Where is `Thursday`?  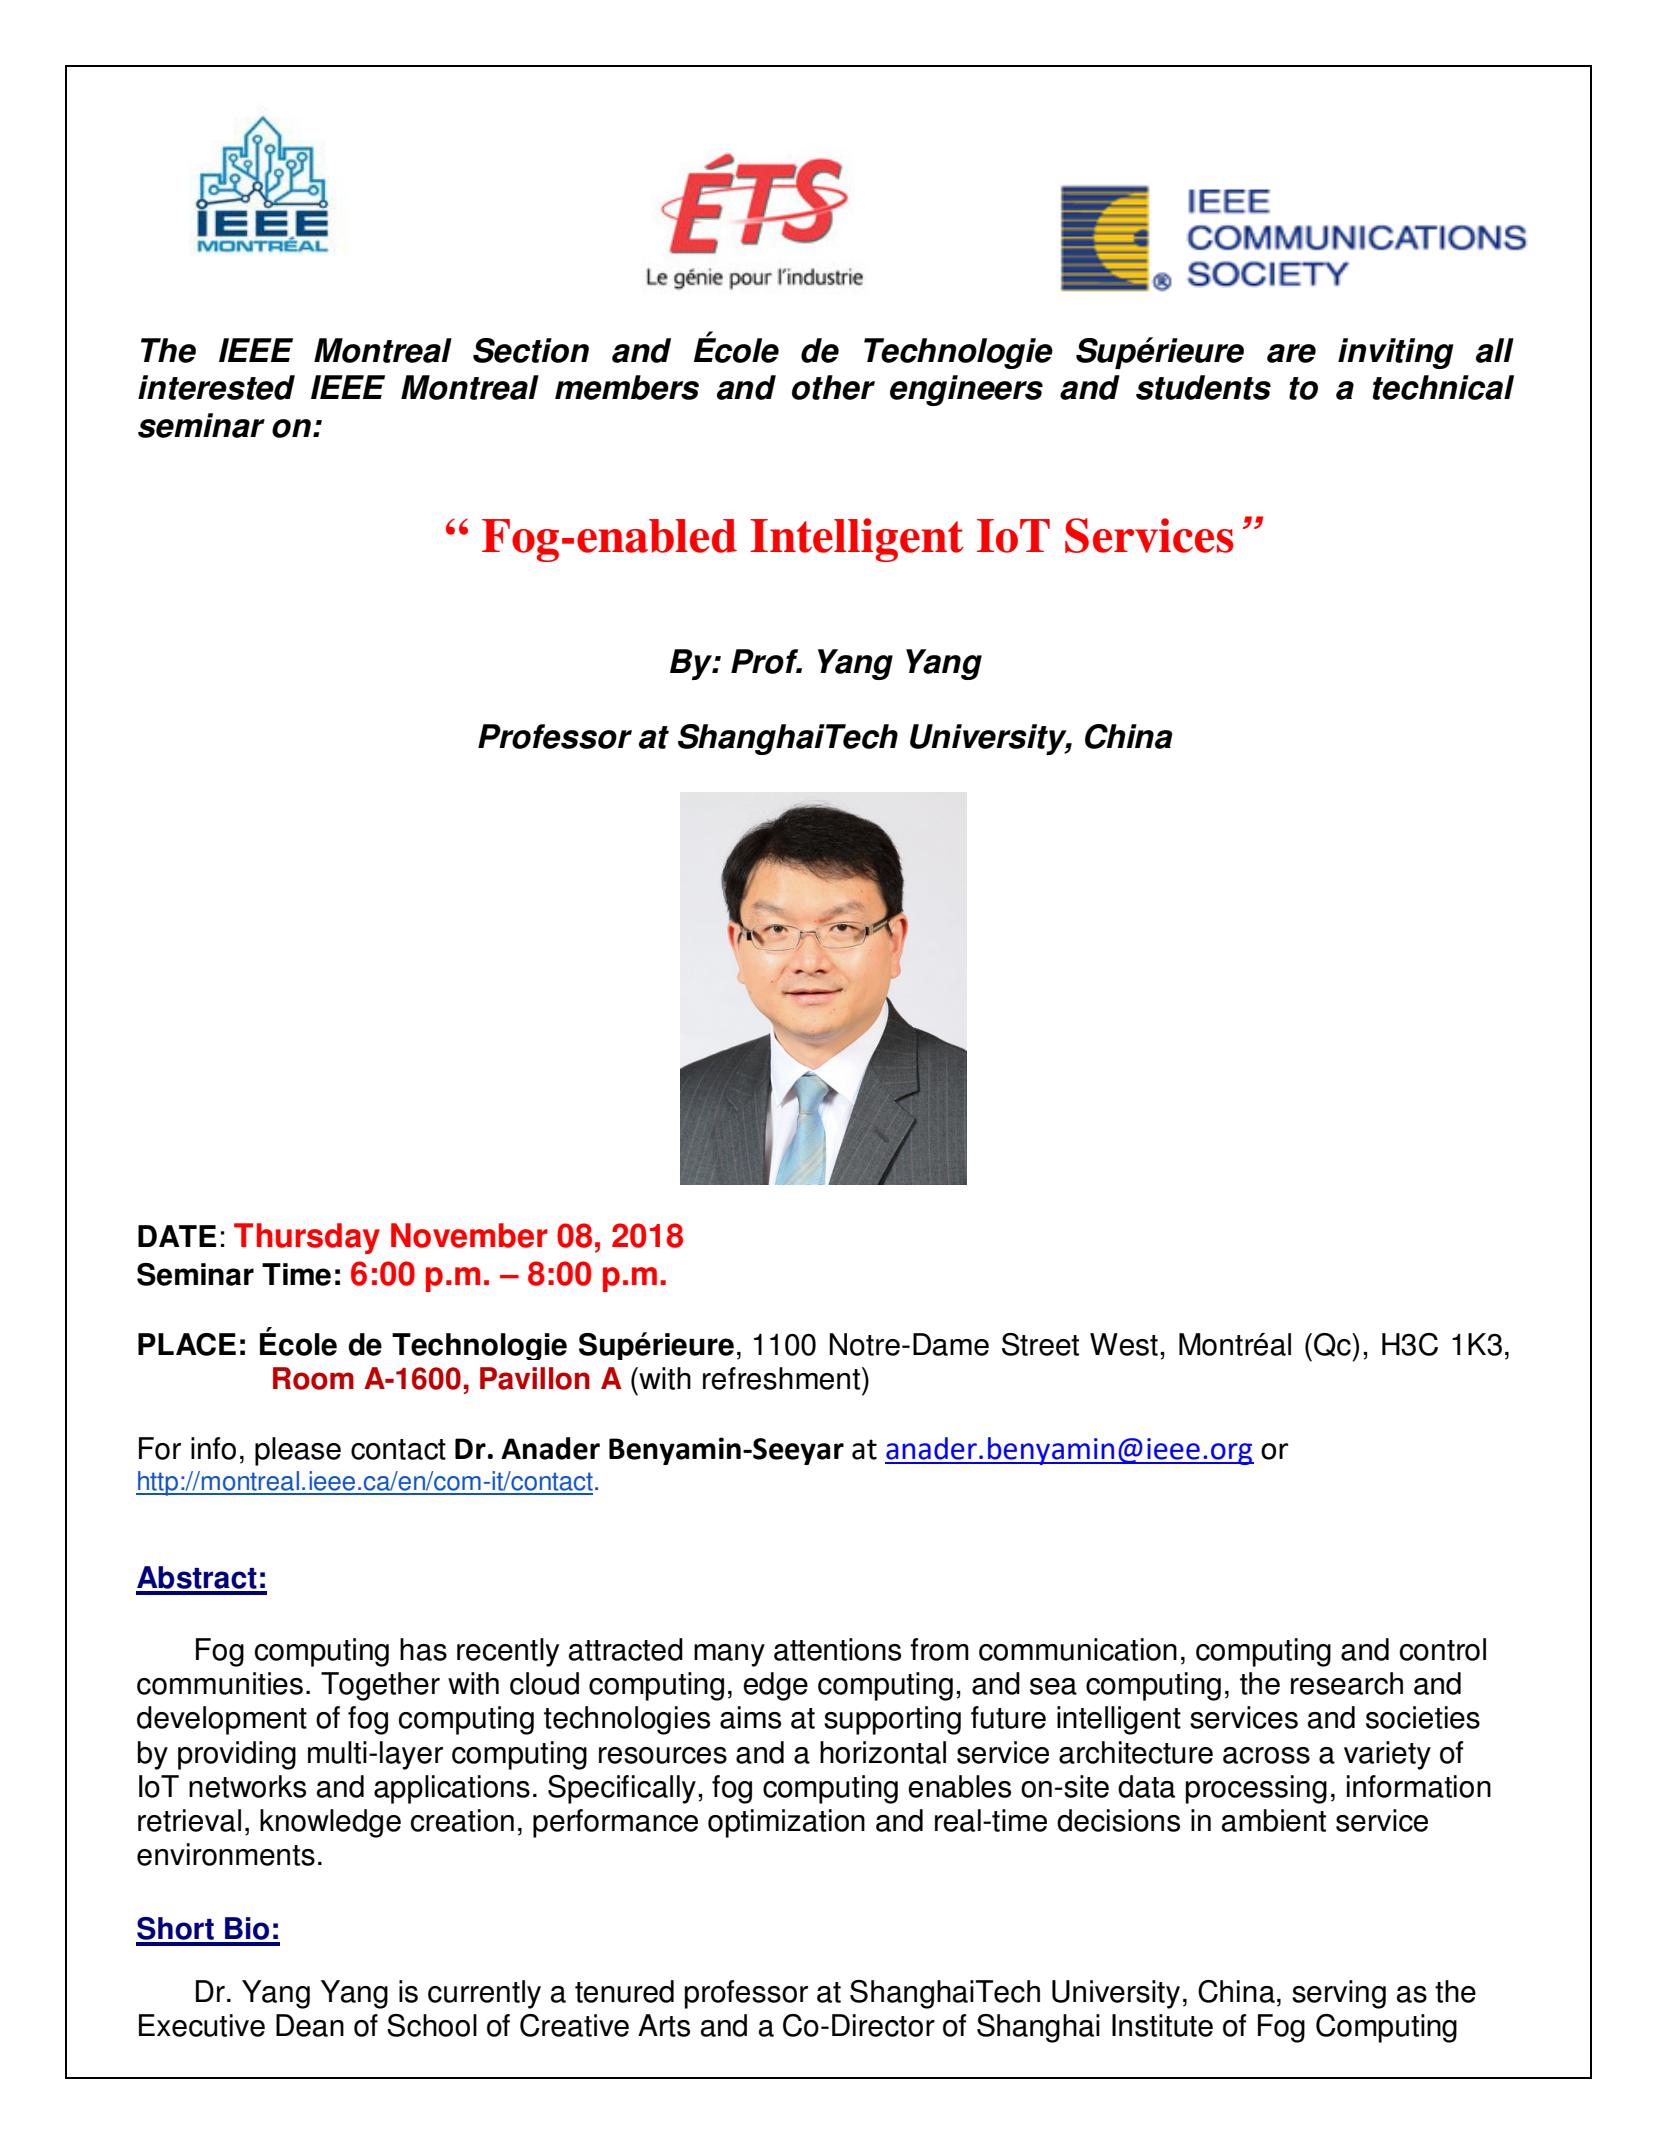 Thursday is located at coordinates (307, 1238).
